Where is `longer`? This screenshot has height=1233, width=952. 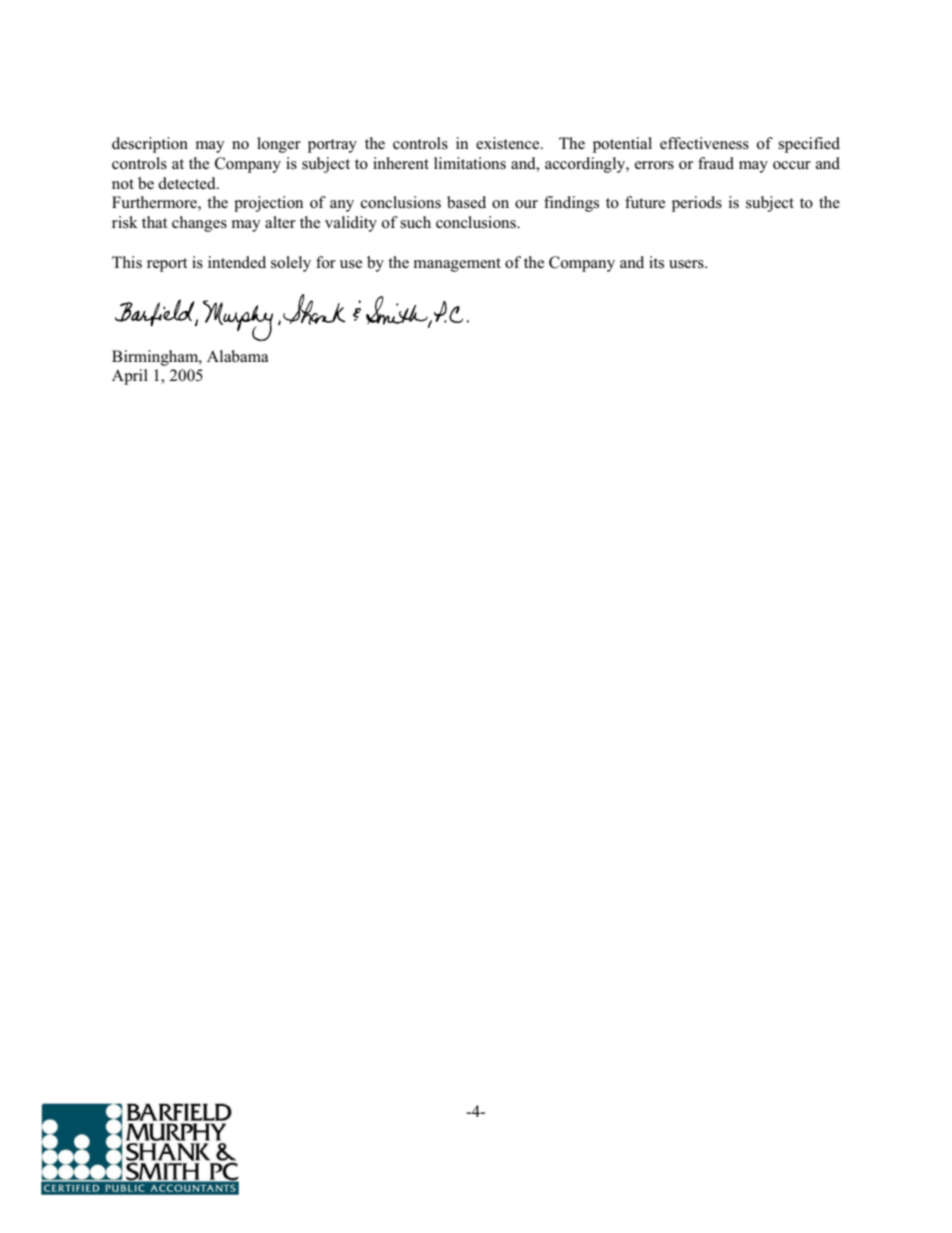 longer is located at coordinates (279, 145).
